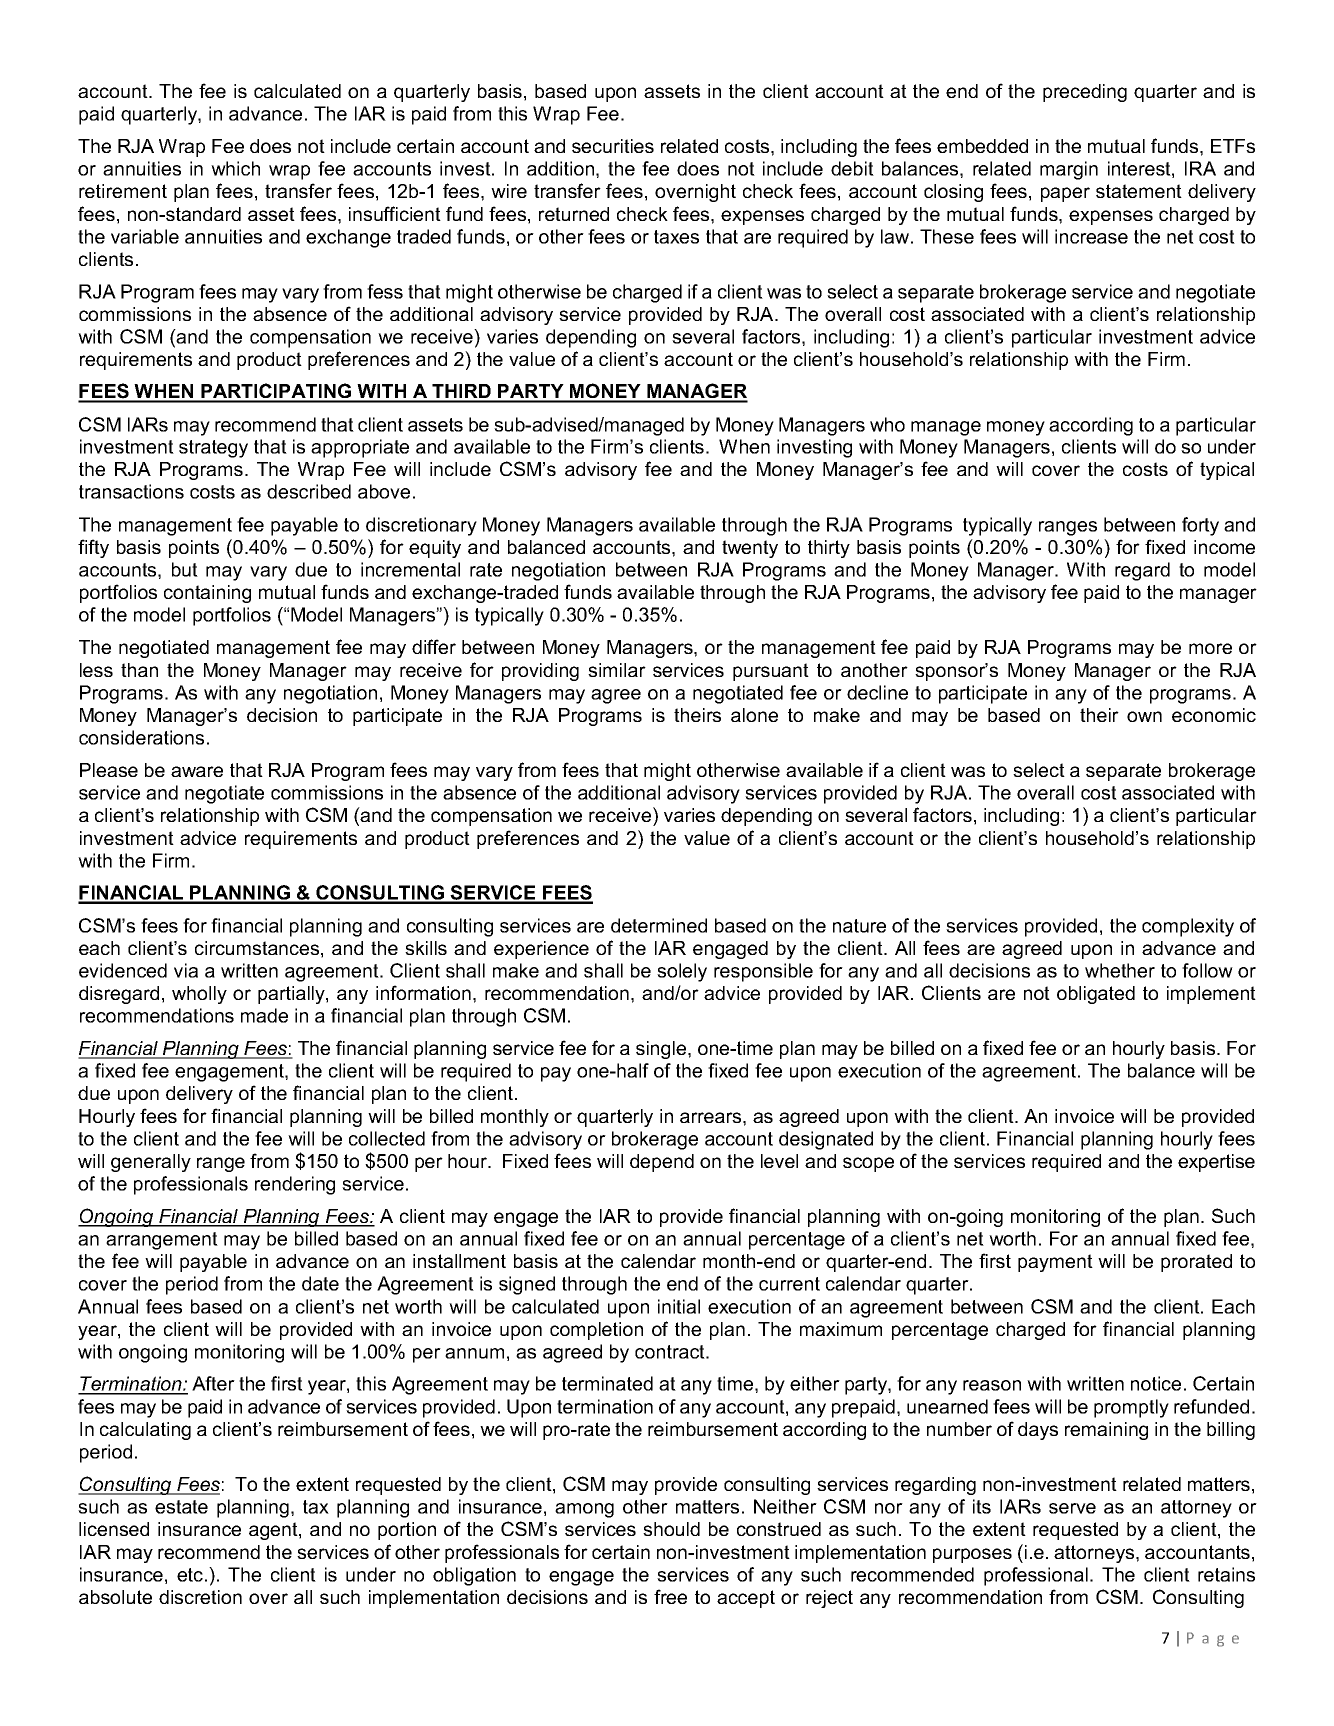  What do you see at coordinates (264, 1015) in the document?
I see `made` at bounding box center [264, 1015].
